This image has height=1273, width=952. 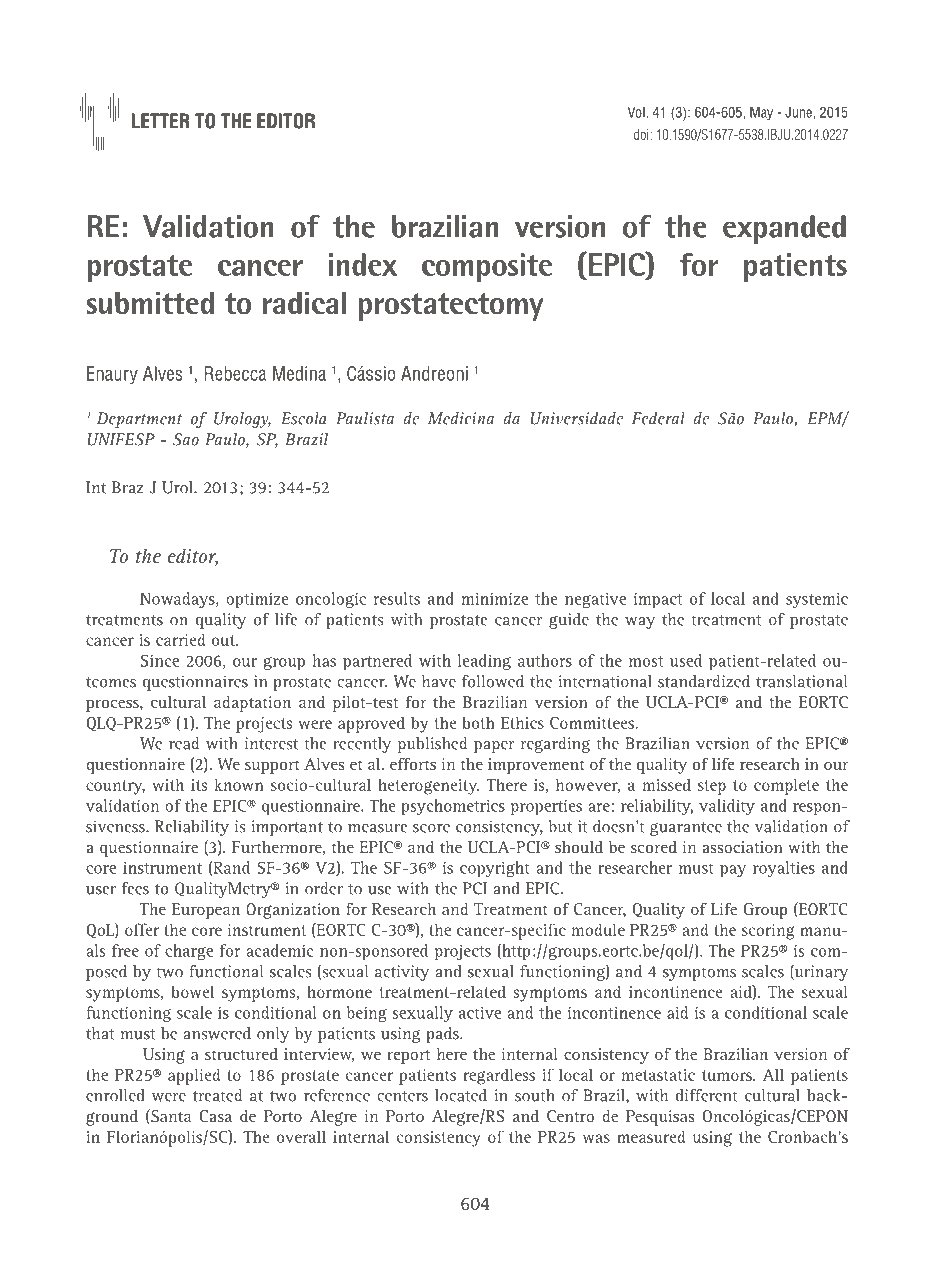 I want to click on Federal, so click(x=658, y=418).
